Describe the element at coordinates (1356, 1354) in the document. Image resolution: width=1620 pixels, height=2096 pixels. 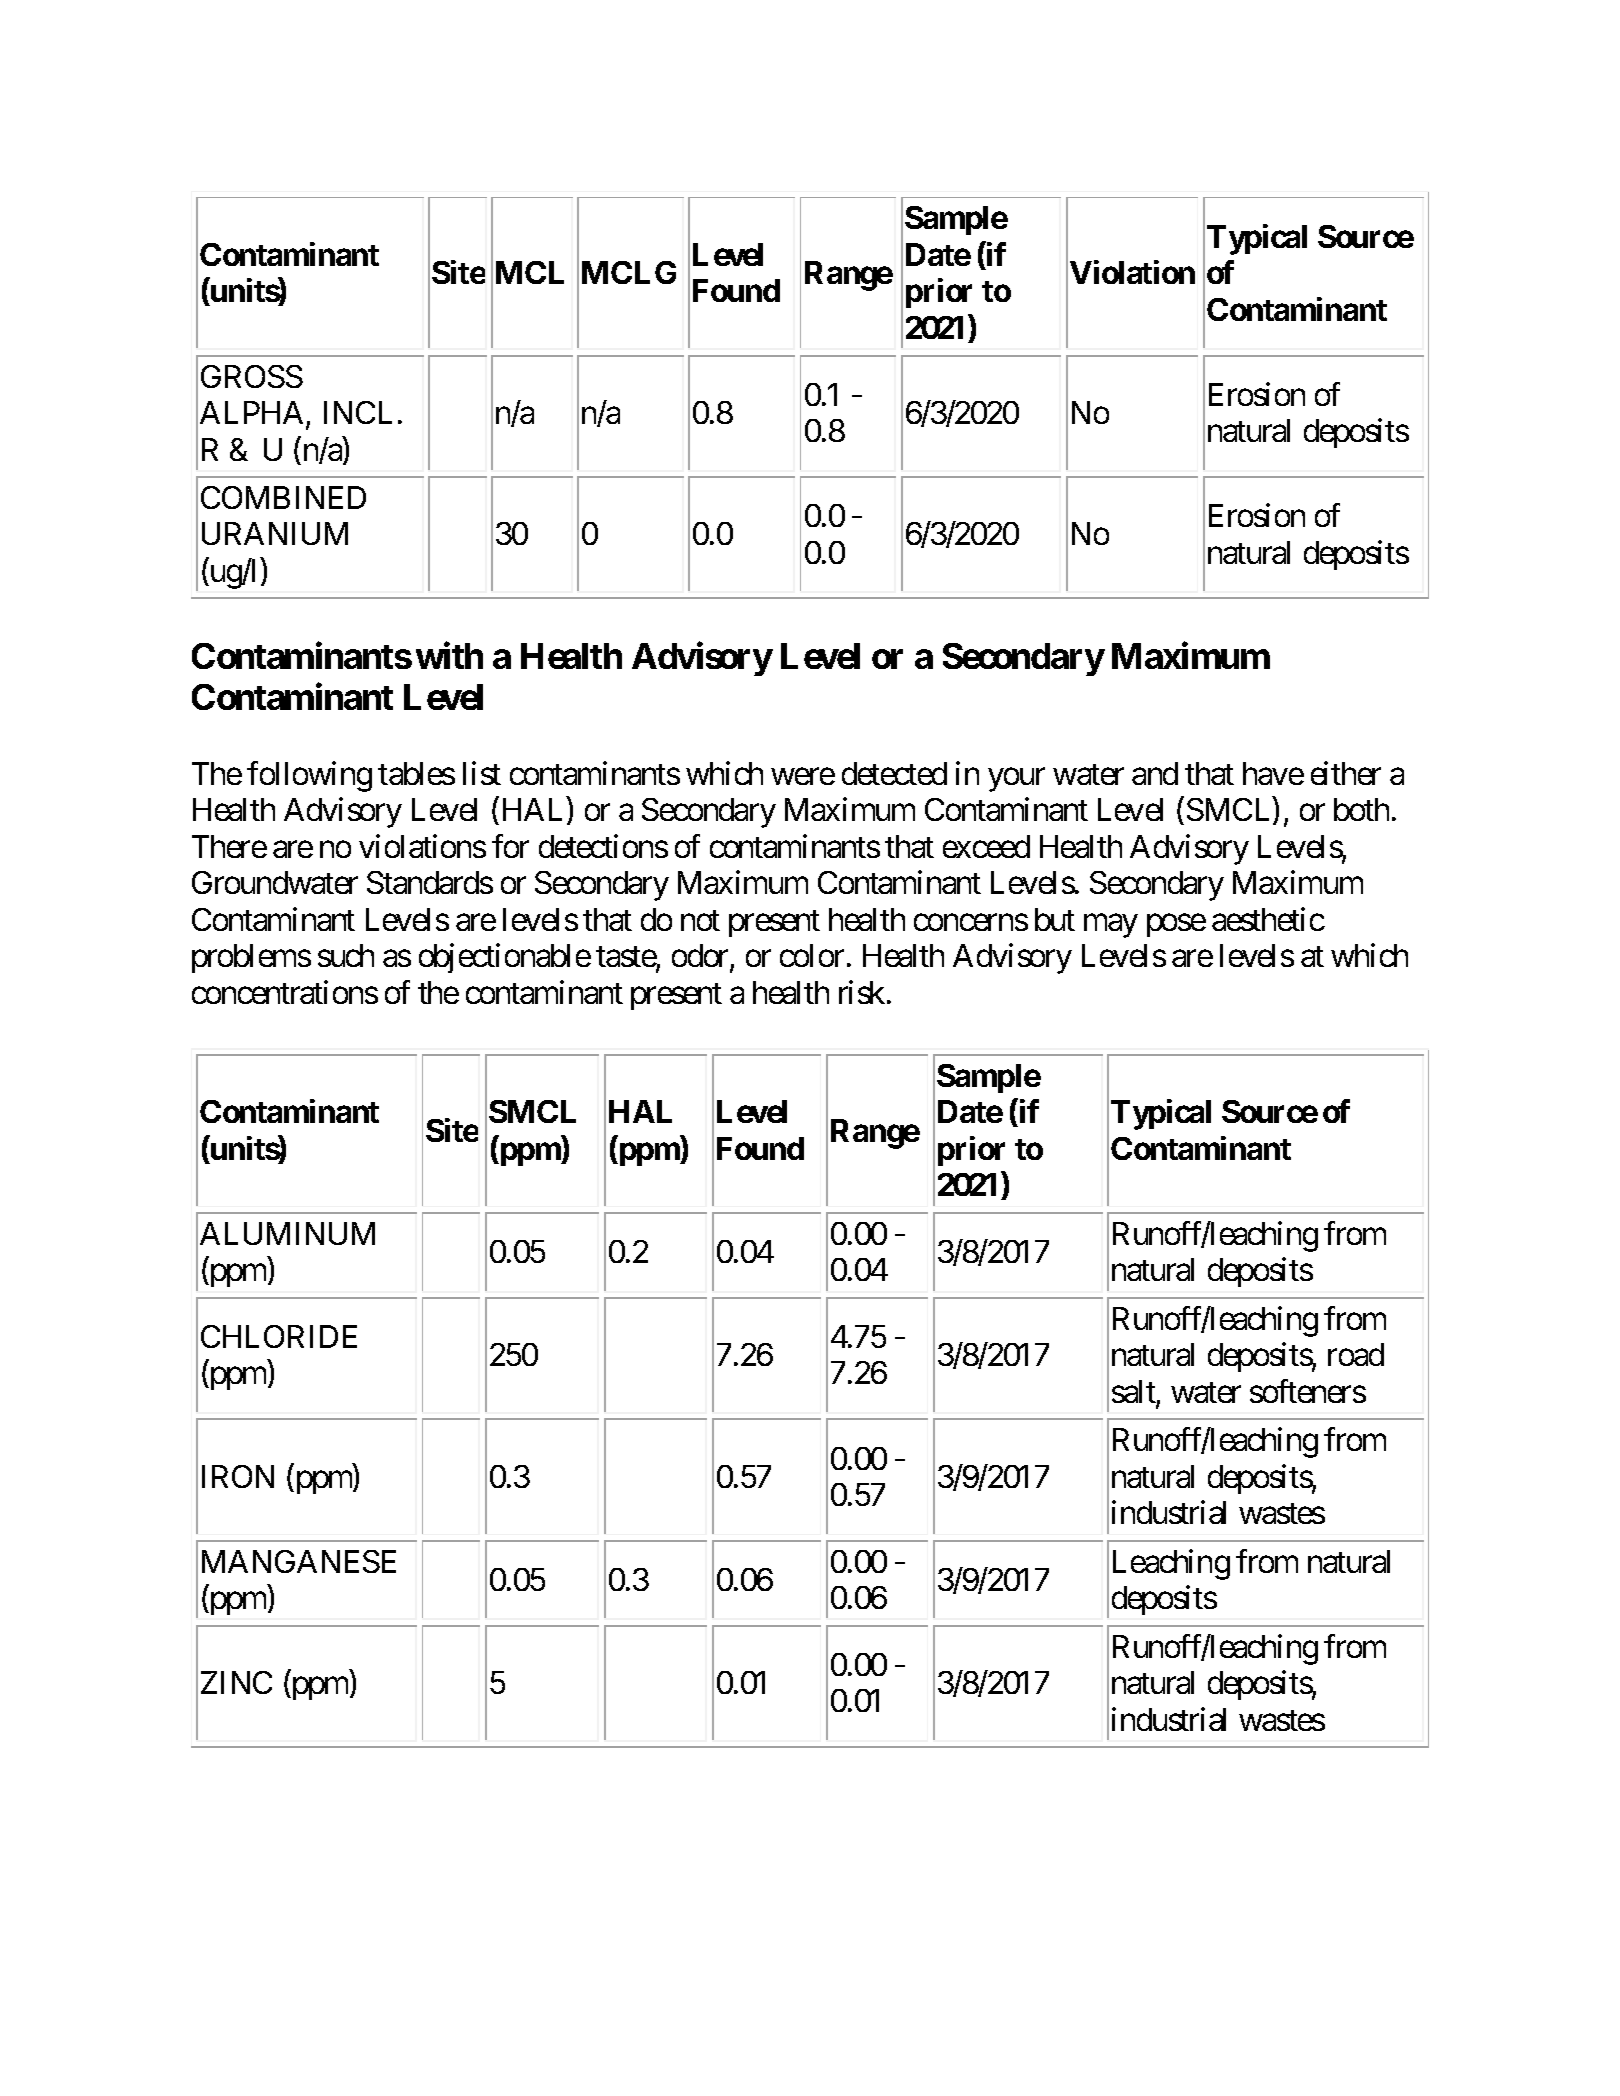
I see `road` at that location.
